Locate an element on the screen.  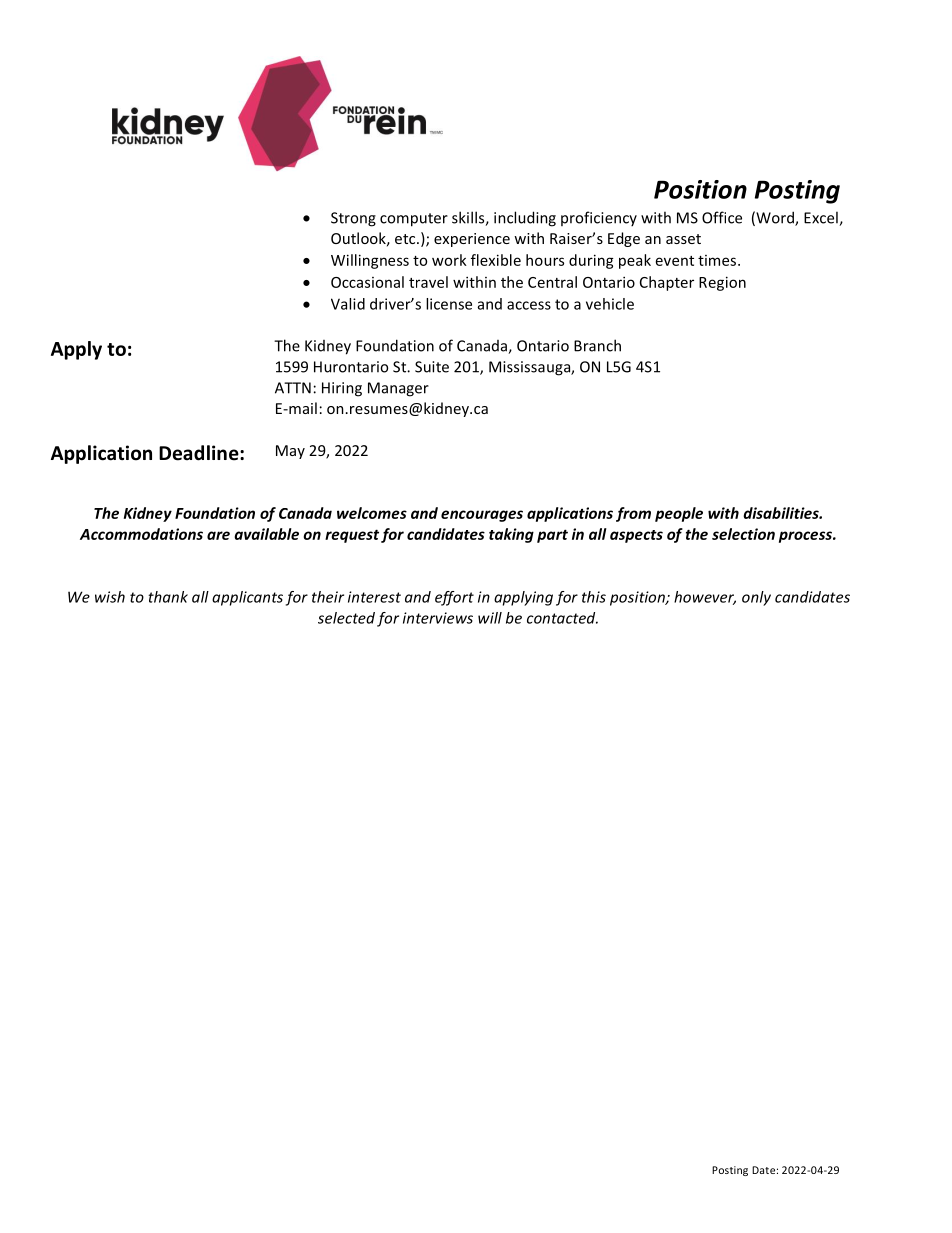
only is located at coordinates (756, 598).
